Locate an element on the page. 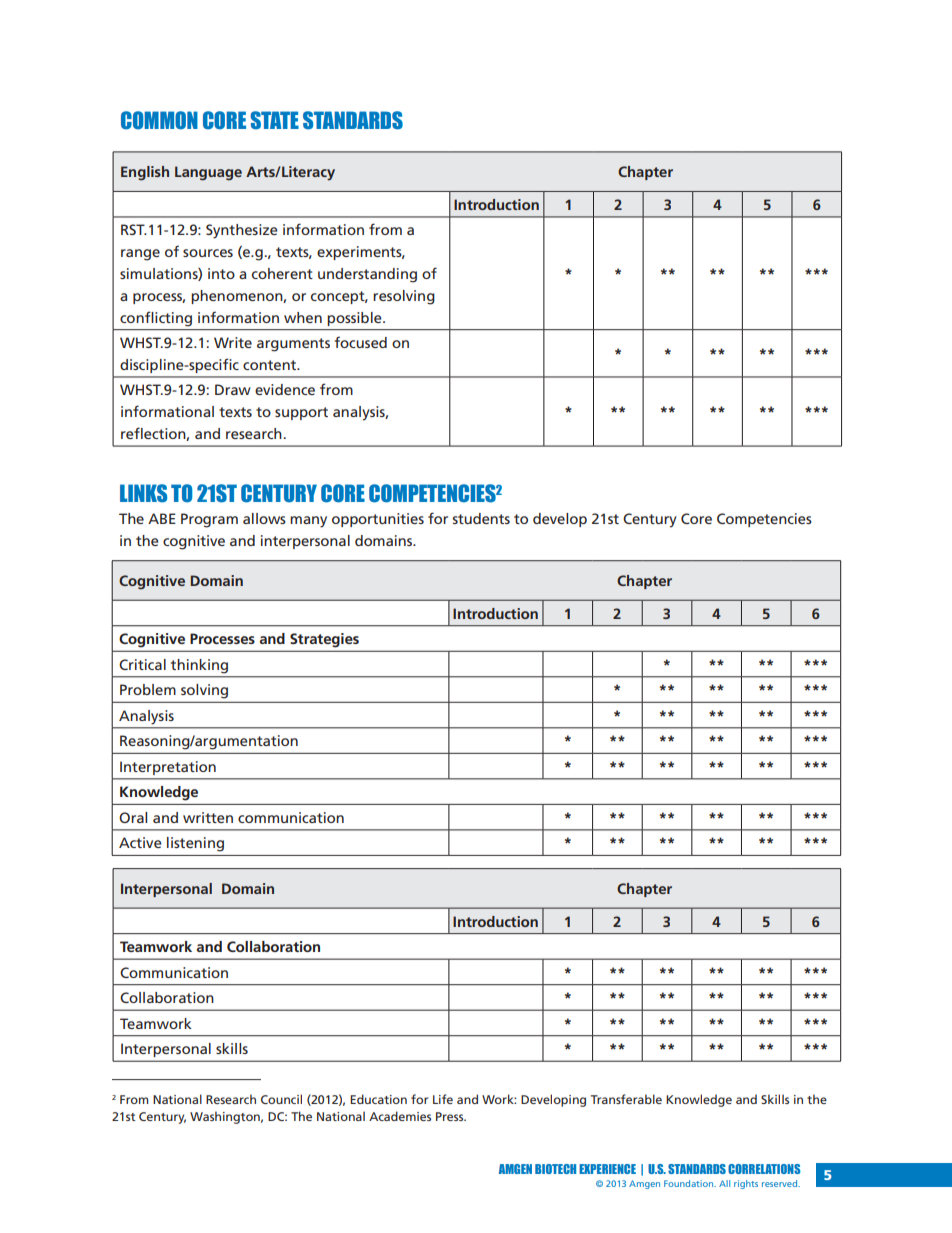 The width and height of the page is (952, 1233). Transferable is located at coordinates (626, 1099).
